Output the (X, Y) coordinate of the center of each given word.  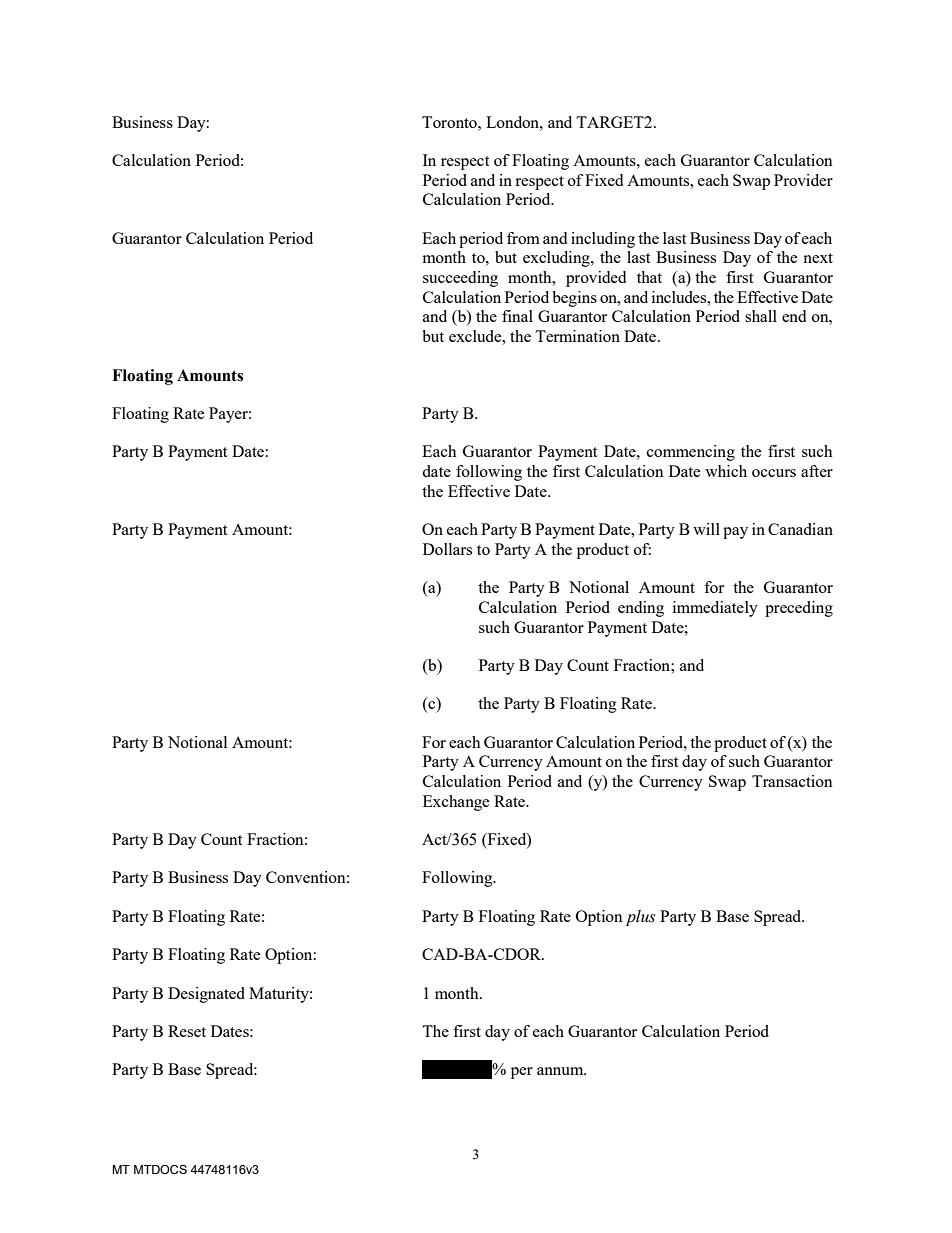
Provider (803, 180)
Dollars (447, 549)
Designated (206, 995)
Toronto (450, 122)
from (523, 238)
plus (640, 918)
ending (641, 609)
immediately (715, 609)
